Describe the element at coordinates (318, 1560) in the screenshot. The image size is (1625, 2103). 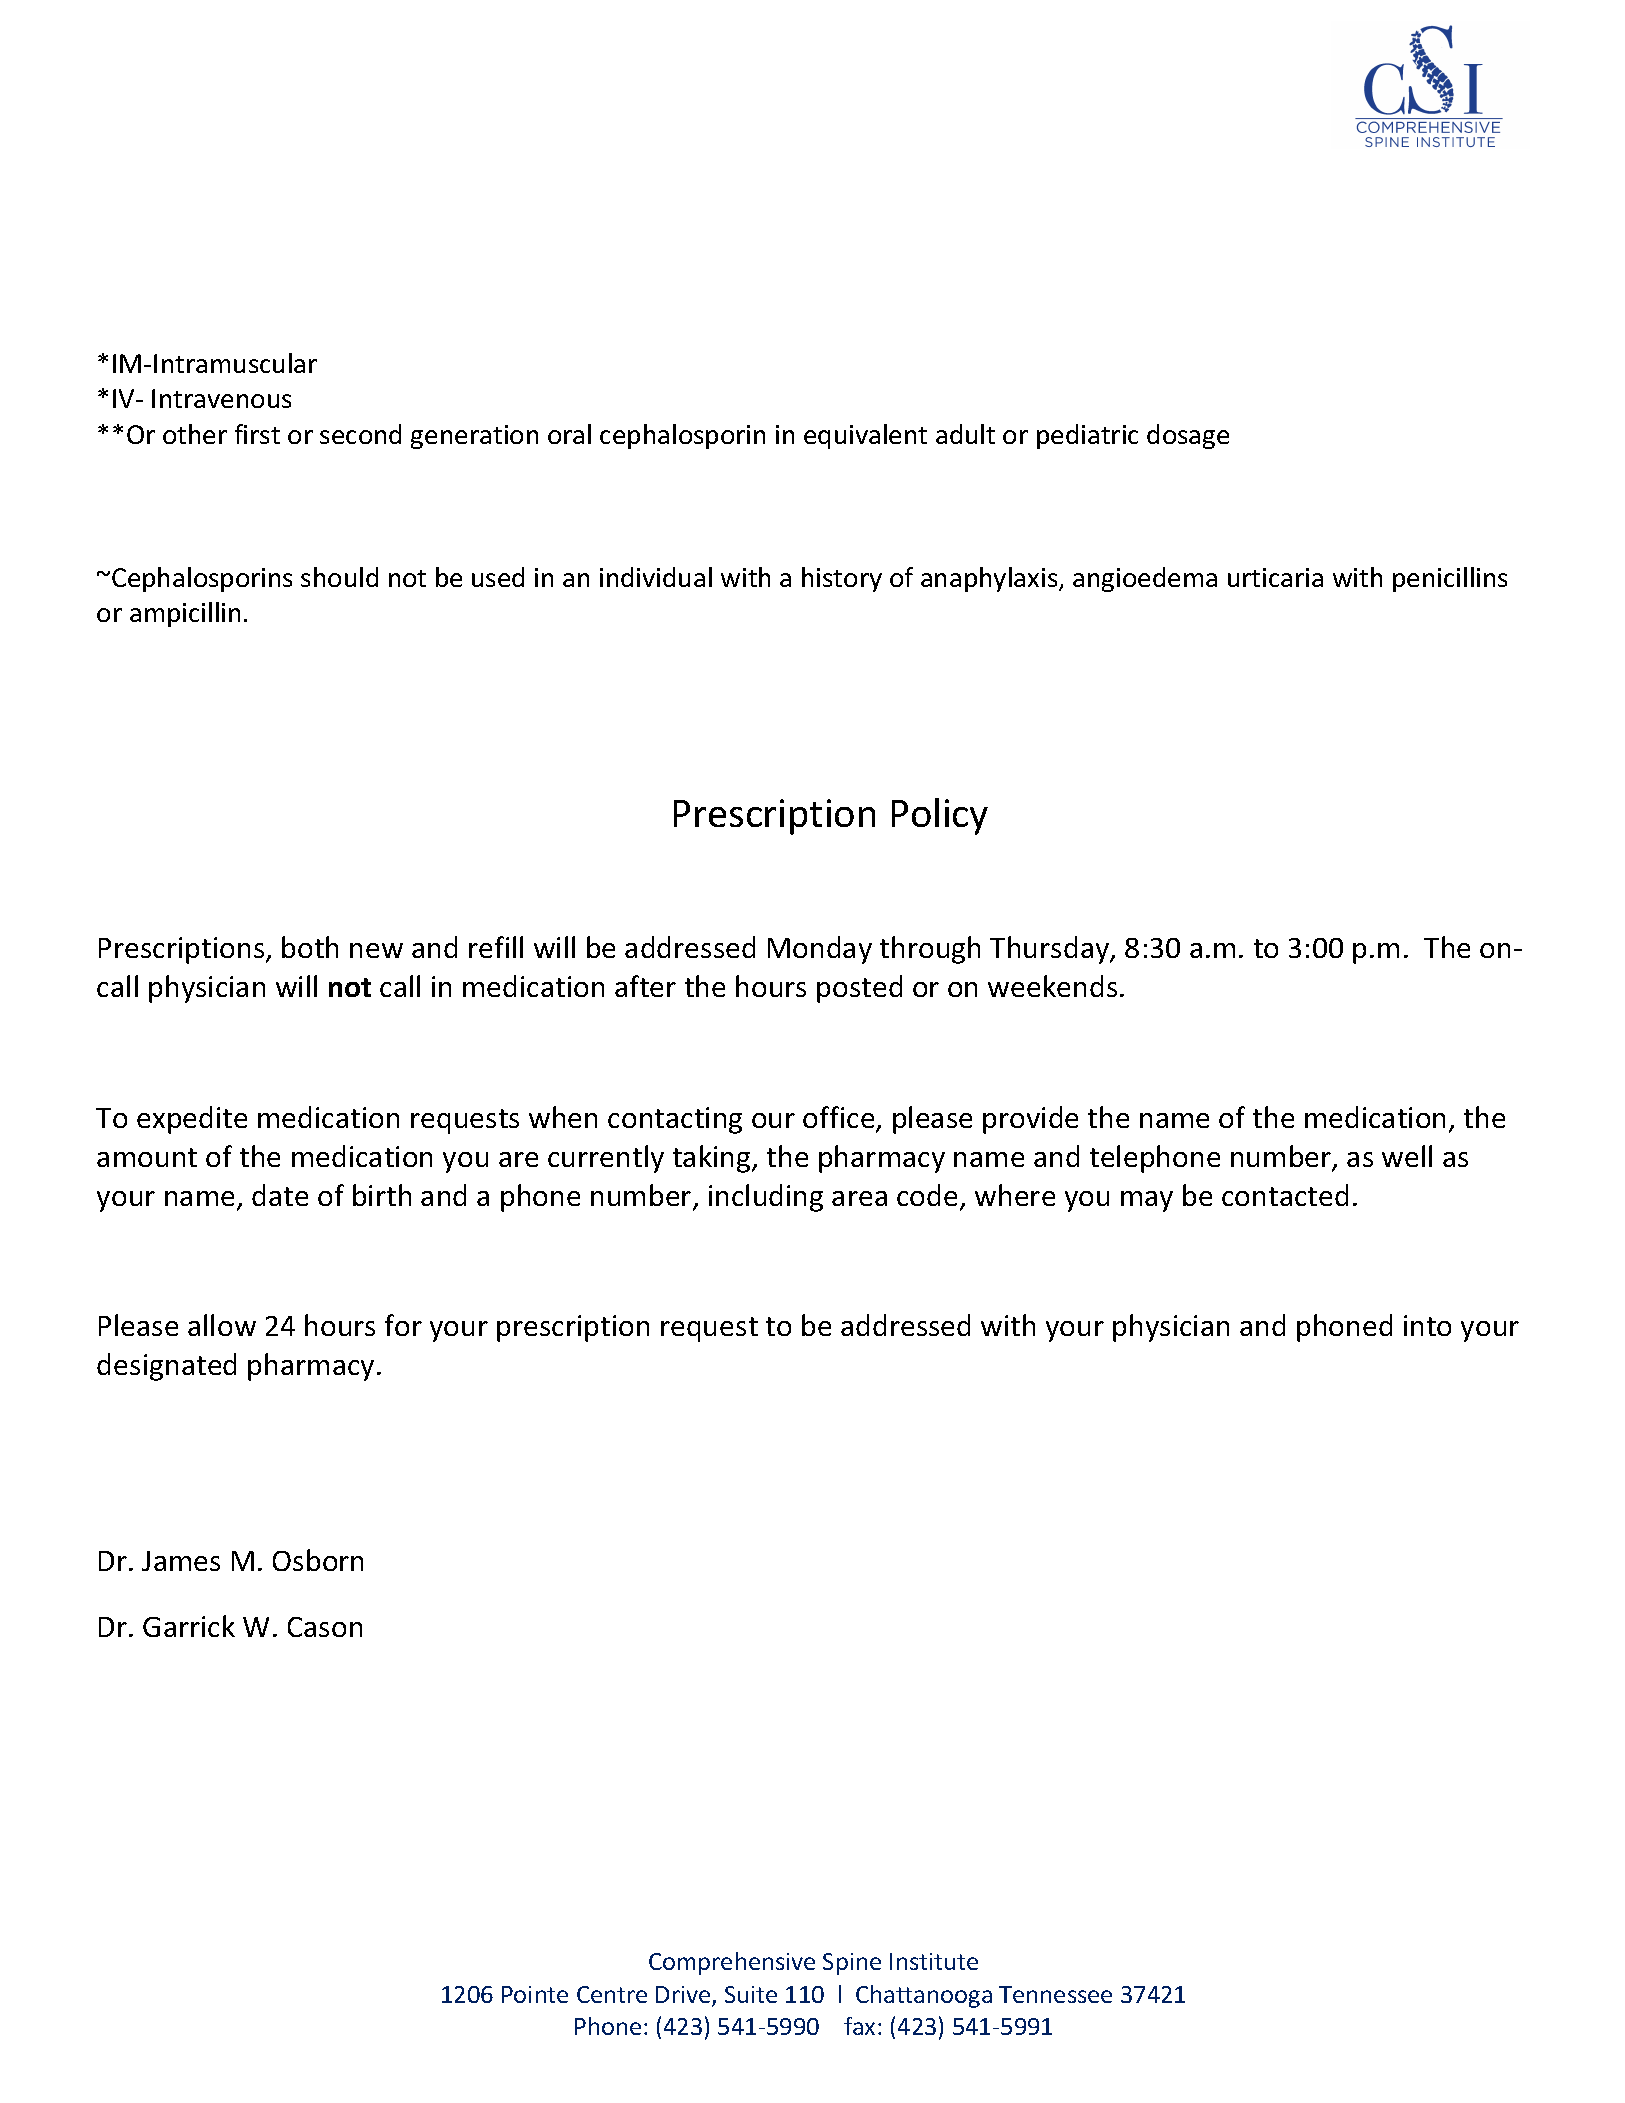
I see `Osborn` at that location.
